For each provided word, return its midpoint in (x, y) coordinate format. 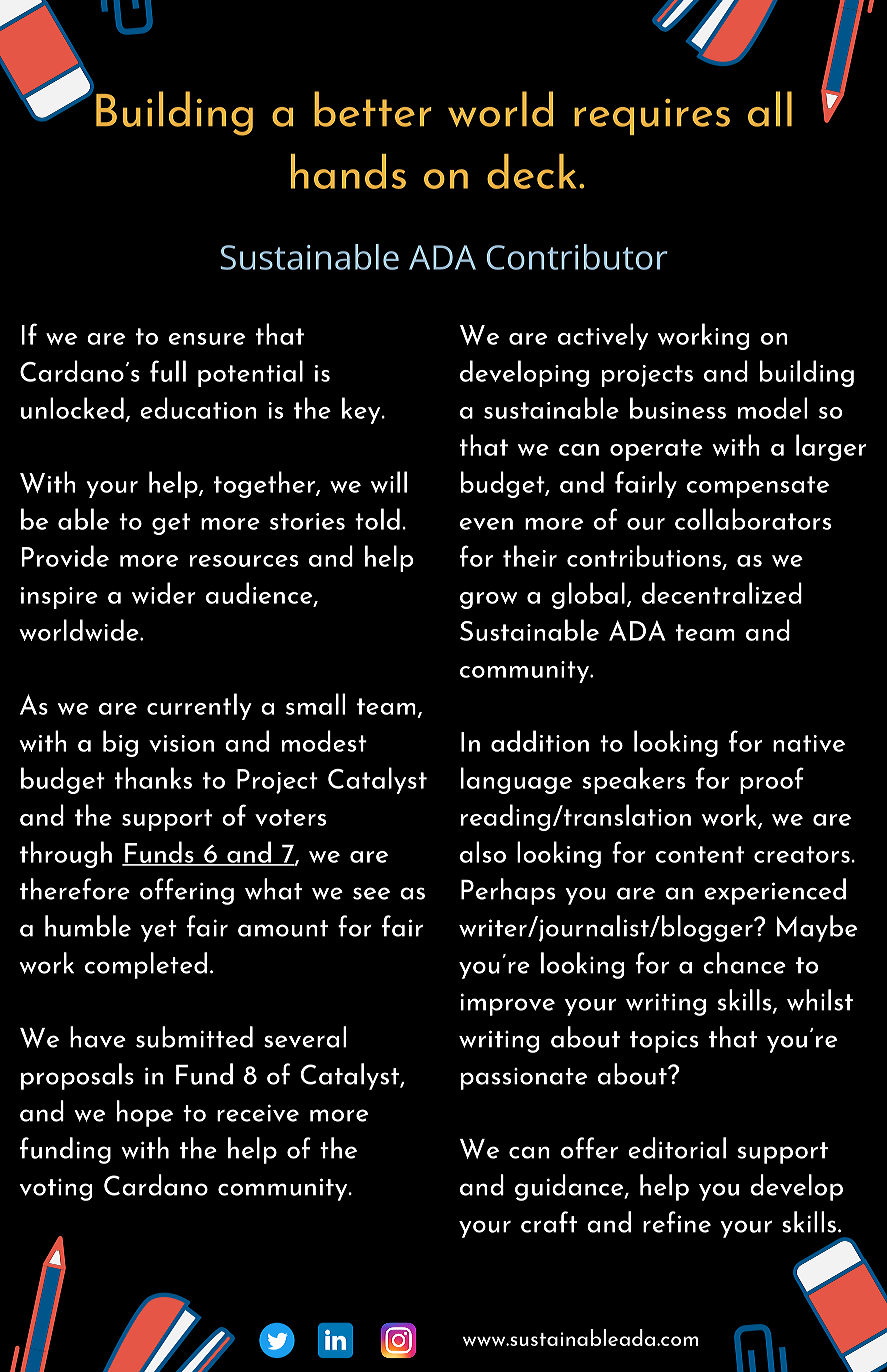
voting (55, 1190)
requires (652, 117)
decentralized (722, 593)
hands (348, 171)
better (373, 109)
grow (488, 600)
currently (199, 706)
